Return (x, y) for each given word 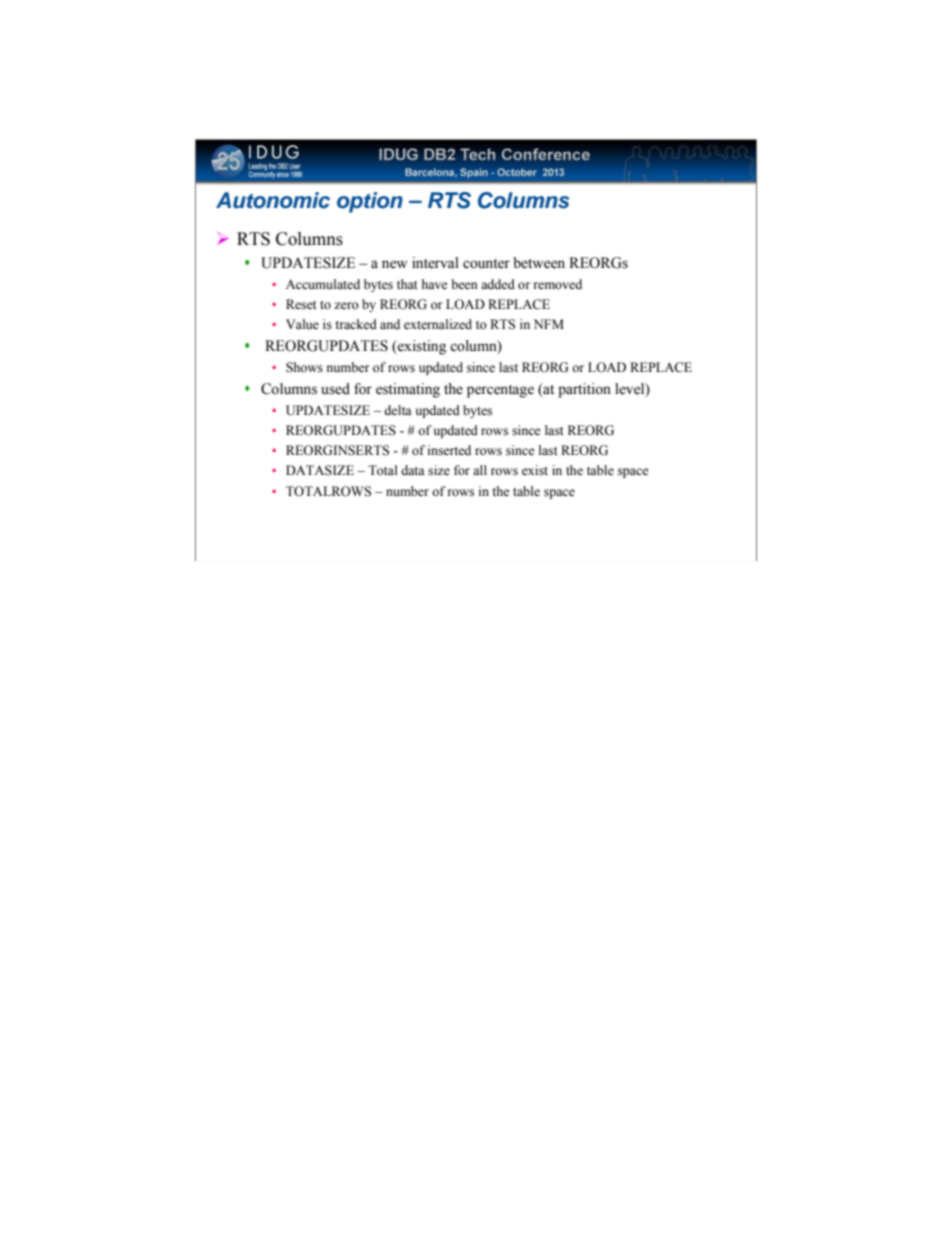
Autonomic (273, 200)
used (335, 389)
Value (302, 324)
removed (558, 284)
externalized (438, 324)
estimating (408, 390)
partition (584, 390)
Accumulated (323, 284)
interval (435, 263)
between (539, 263)
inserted (449, 450)
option (370, 202)
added (498, 284)
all (480, 470)
